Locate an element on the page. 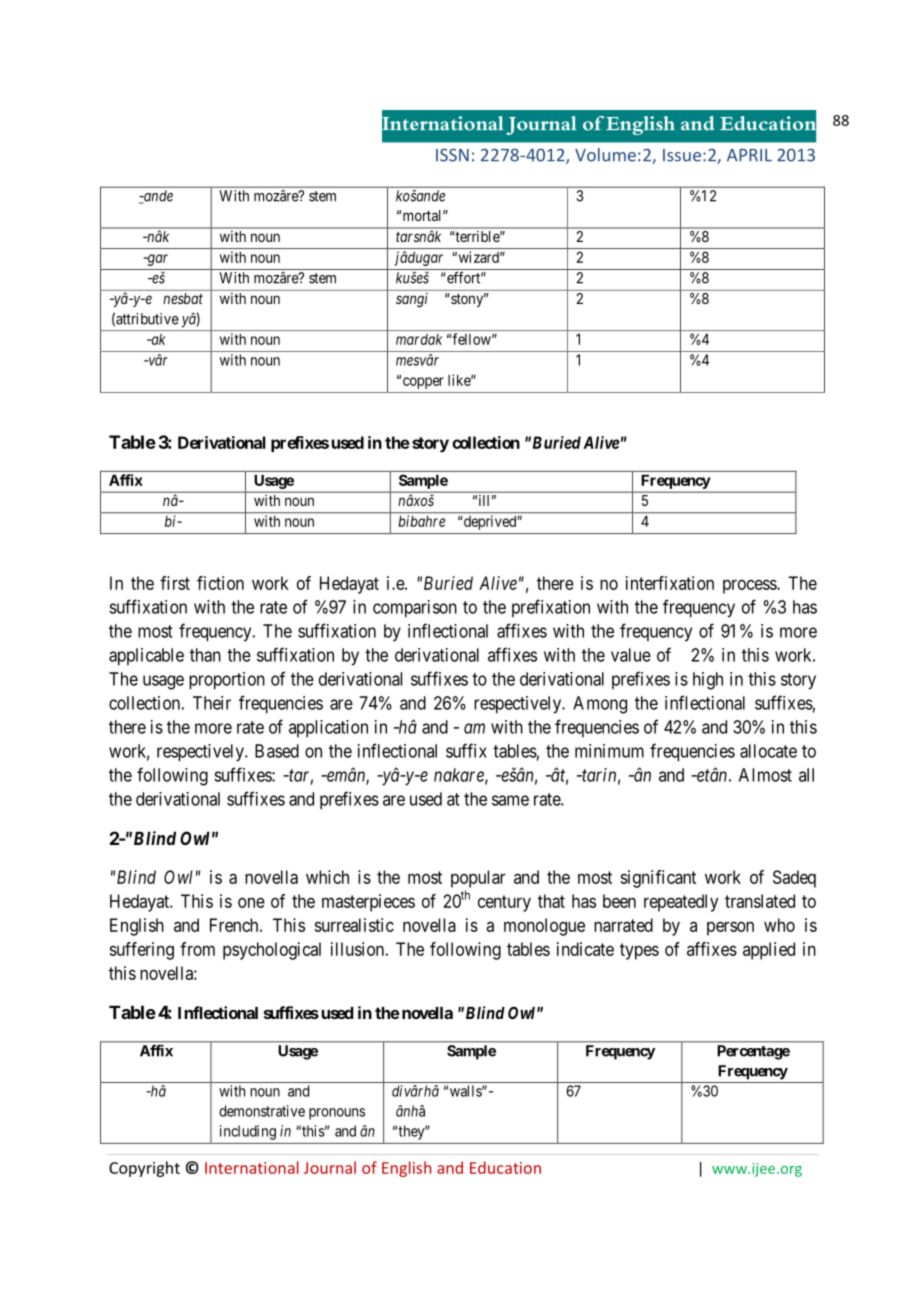 The height and width of the page is (1308, 924). demonstrative is located at coordinates (262, 1111).
